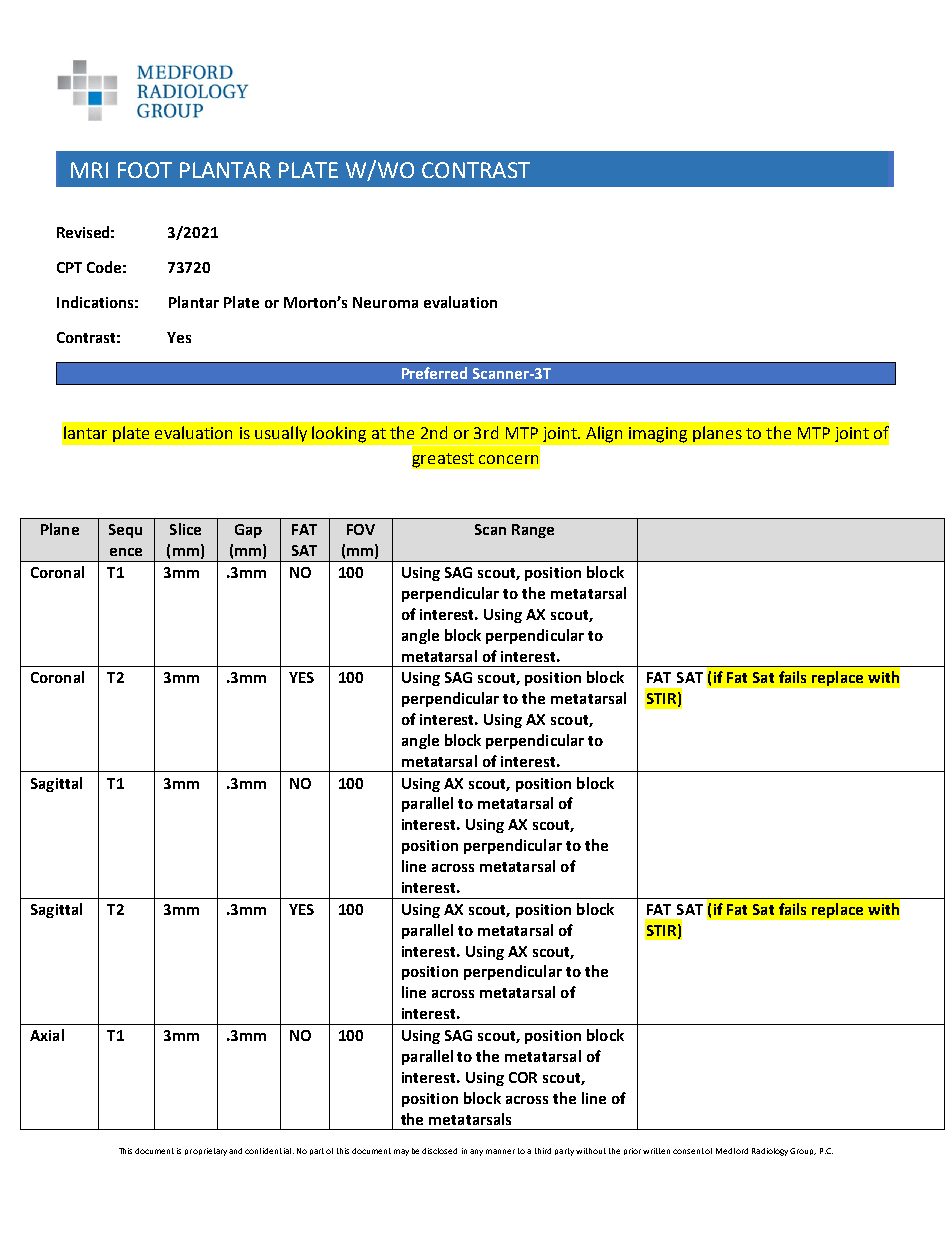 Image resolution: width=952 pixels, height=1233 pixels. Describe the element at coordinates (185, 529) in the screenshot. I see `Slice` at that location.
